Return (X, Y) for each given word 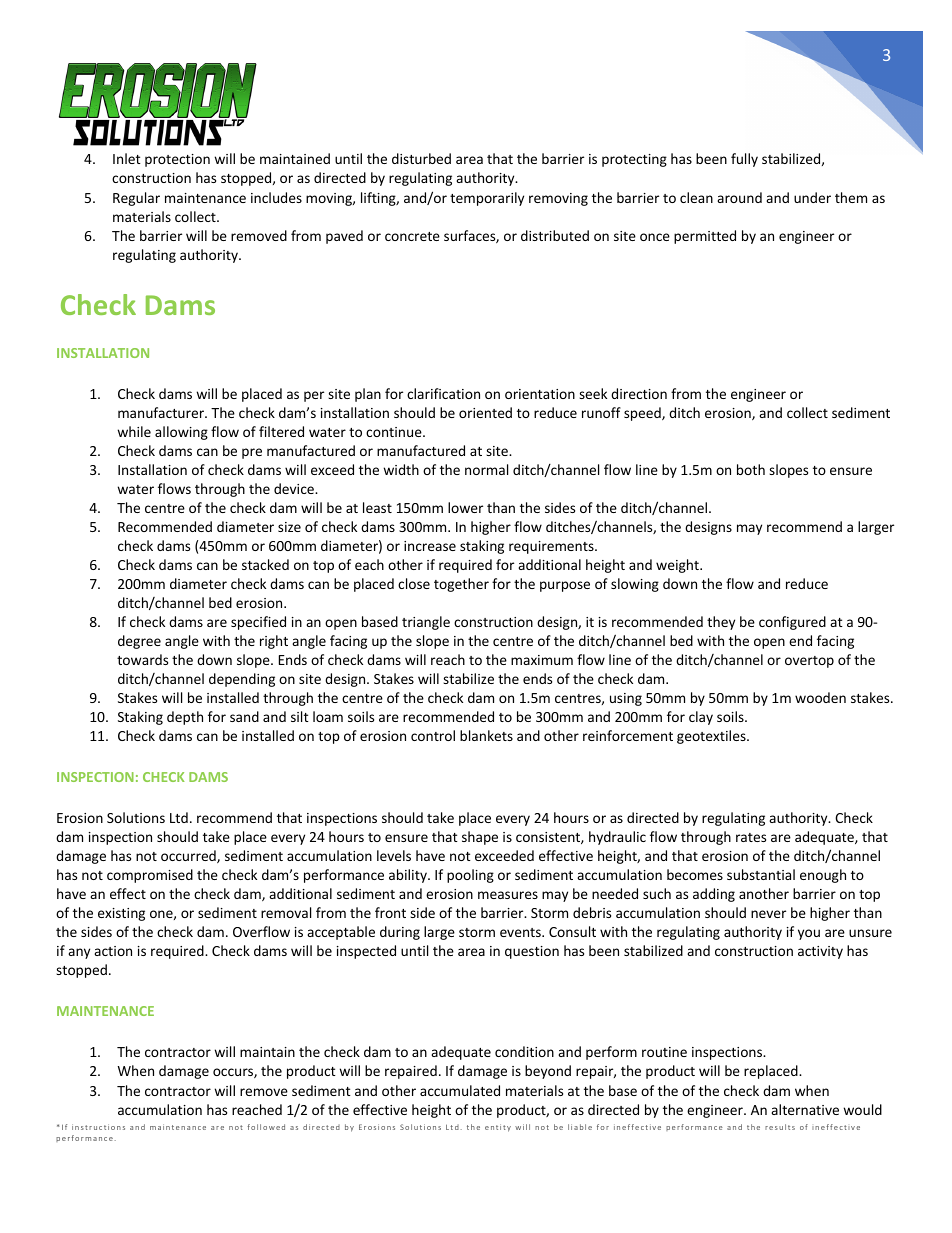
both (751, 469)
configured (792, 623)
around (739, 197)
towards (142, 659)
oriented (485, 412)
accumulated (460, 1090)
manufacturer (162, 412)
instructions (98, 1127)
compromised (150, 876)
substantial (761, 874)
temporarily (487, 199)
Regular (136, 199)
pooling (470, 876)
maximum (542, 660)
